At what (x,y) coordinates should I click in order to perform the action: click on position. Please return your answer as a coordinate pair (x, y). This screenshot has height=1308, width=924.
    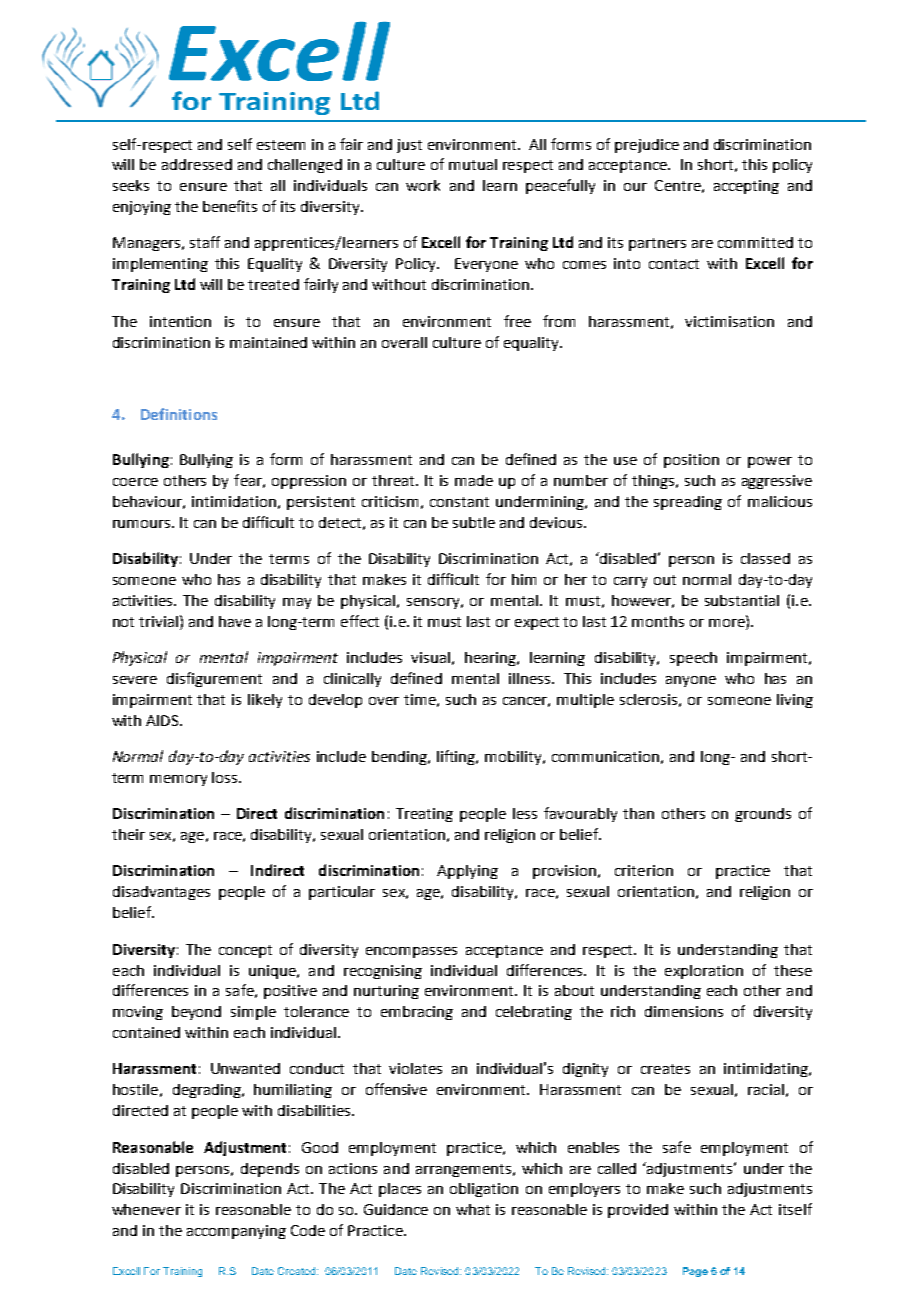
    Looking at the image, I should click on (691, 461).
